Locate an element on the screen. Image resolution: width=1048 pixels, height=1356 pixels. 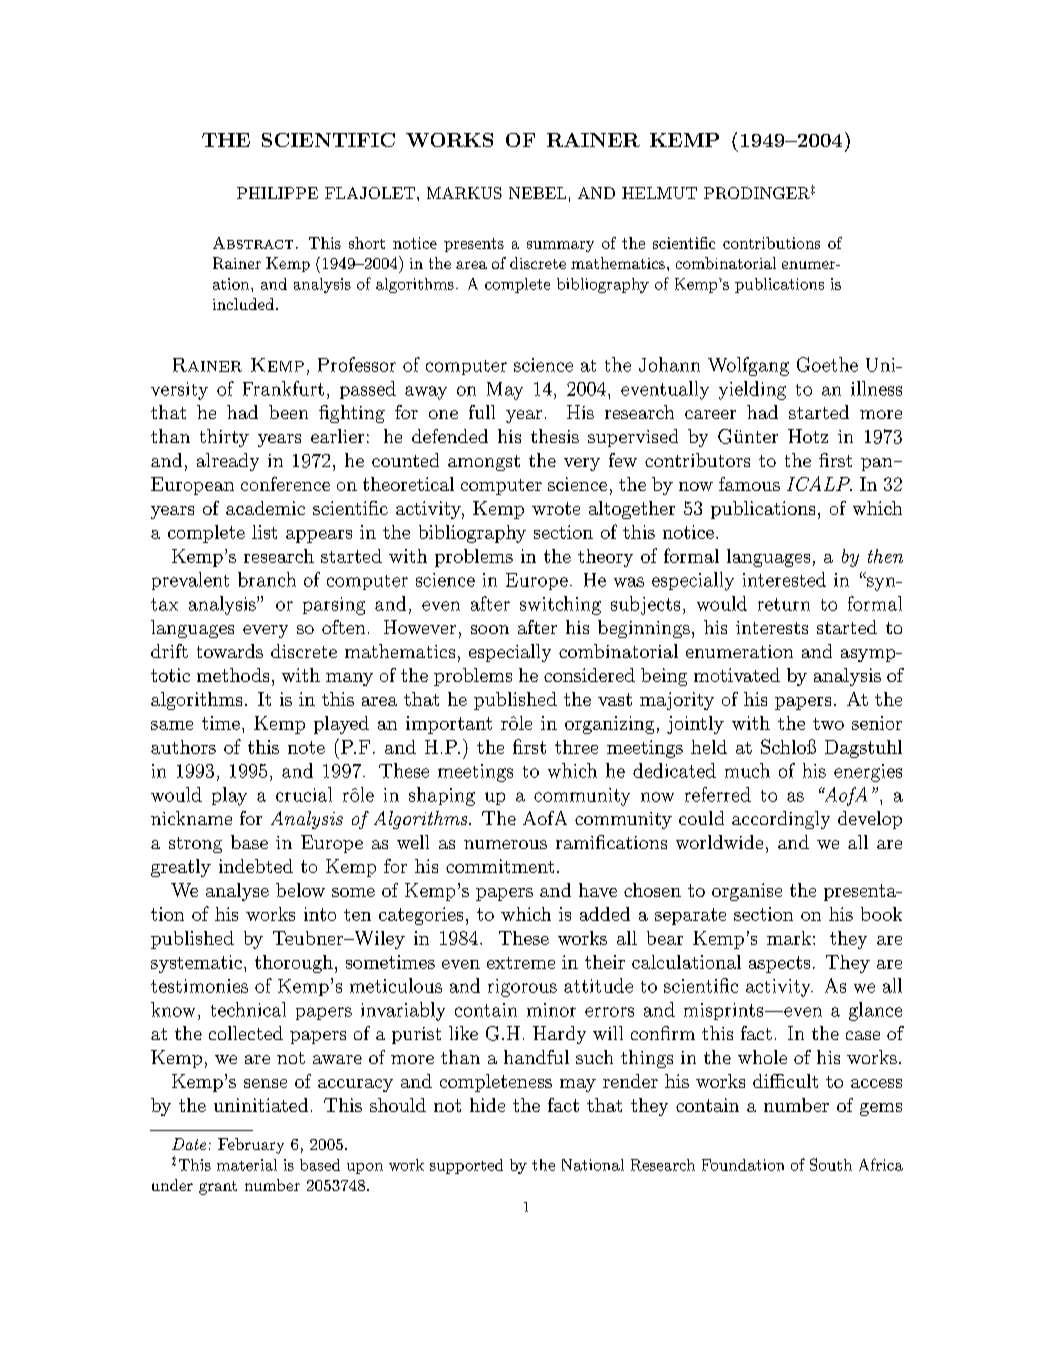
HELMUT is located at coordinates (659, 193).
